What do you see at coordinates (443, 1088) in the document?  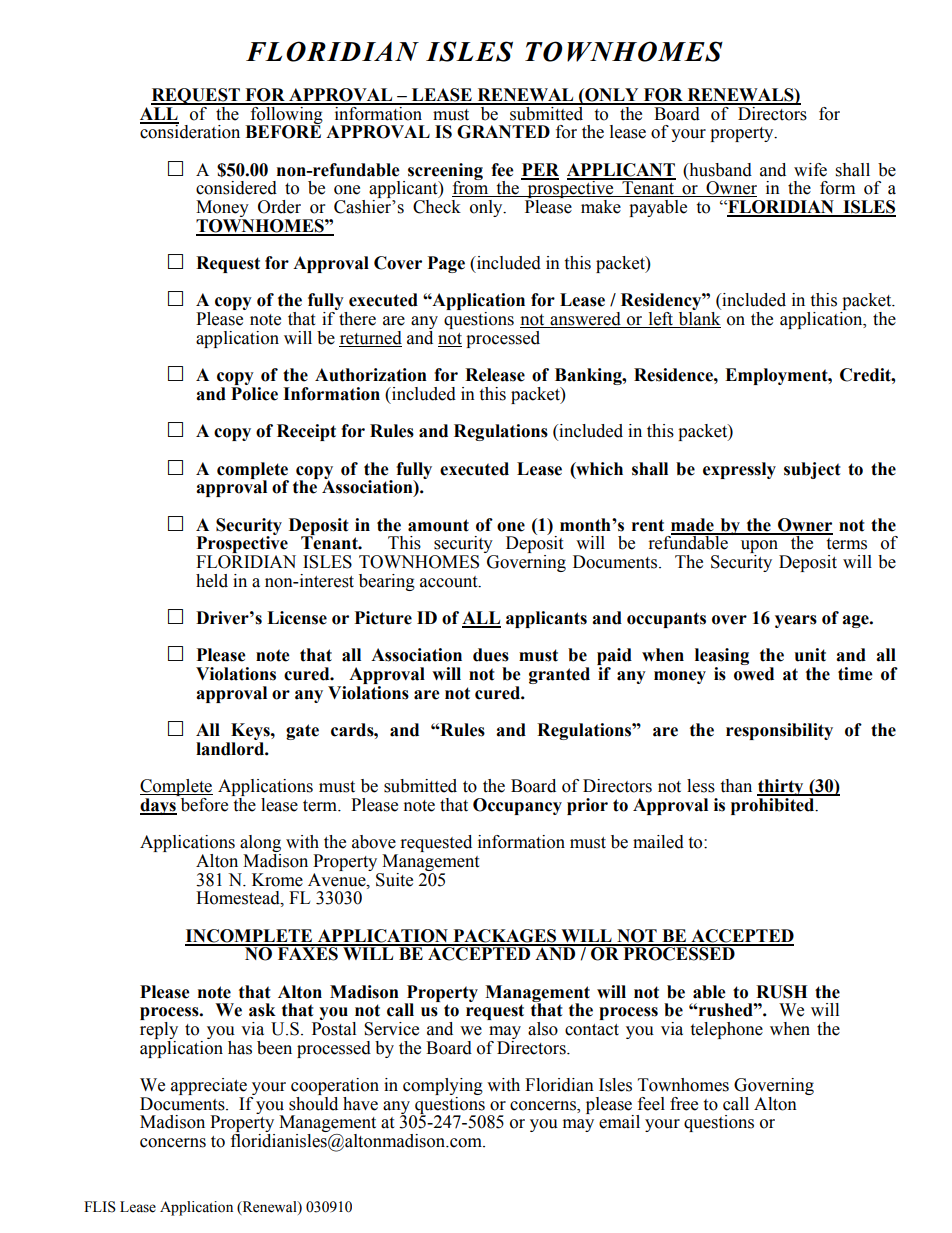 I see `complying` at bounding box center [443, 1088].
